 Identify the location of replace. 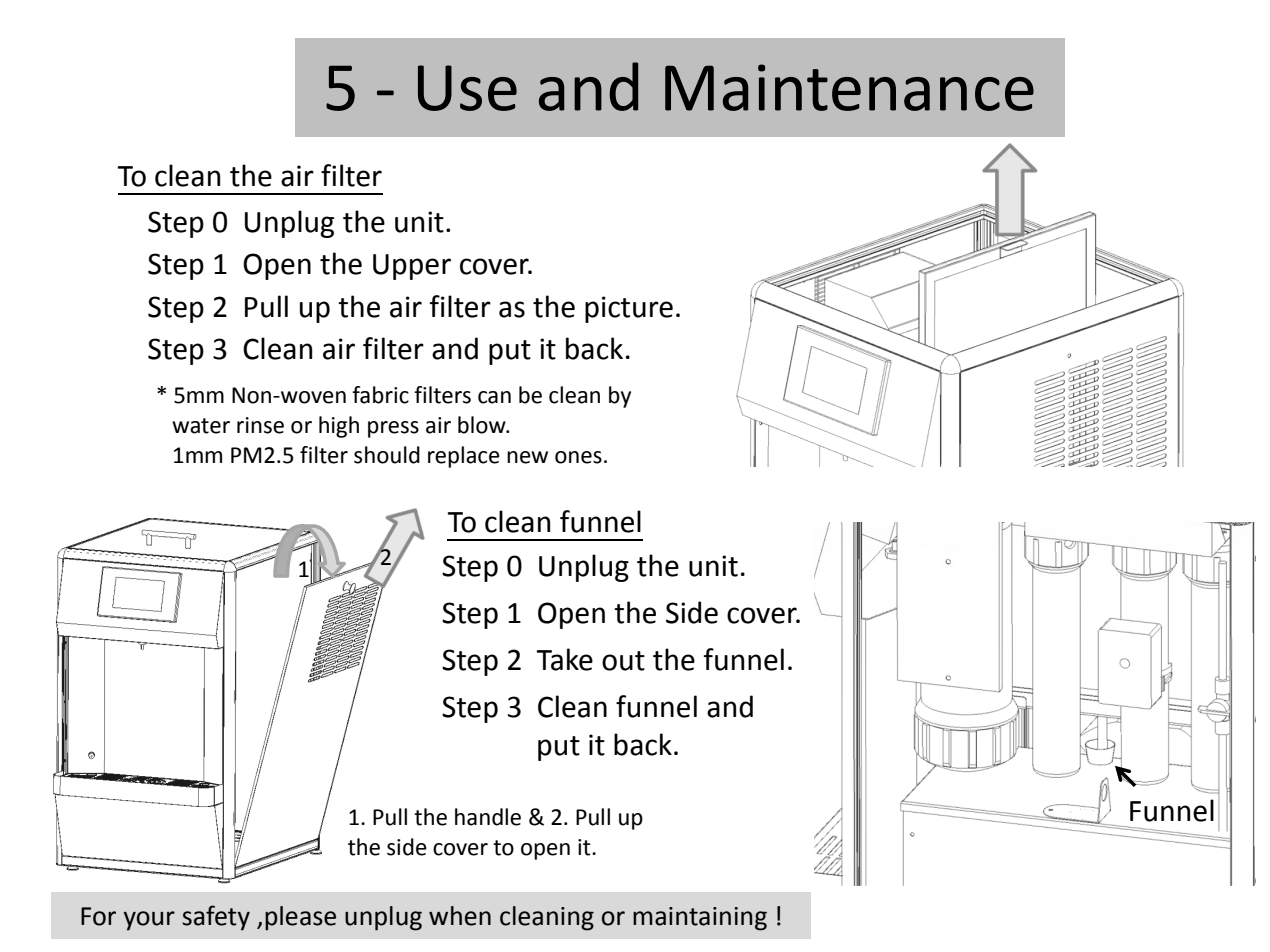
(464, 457).
